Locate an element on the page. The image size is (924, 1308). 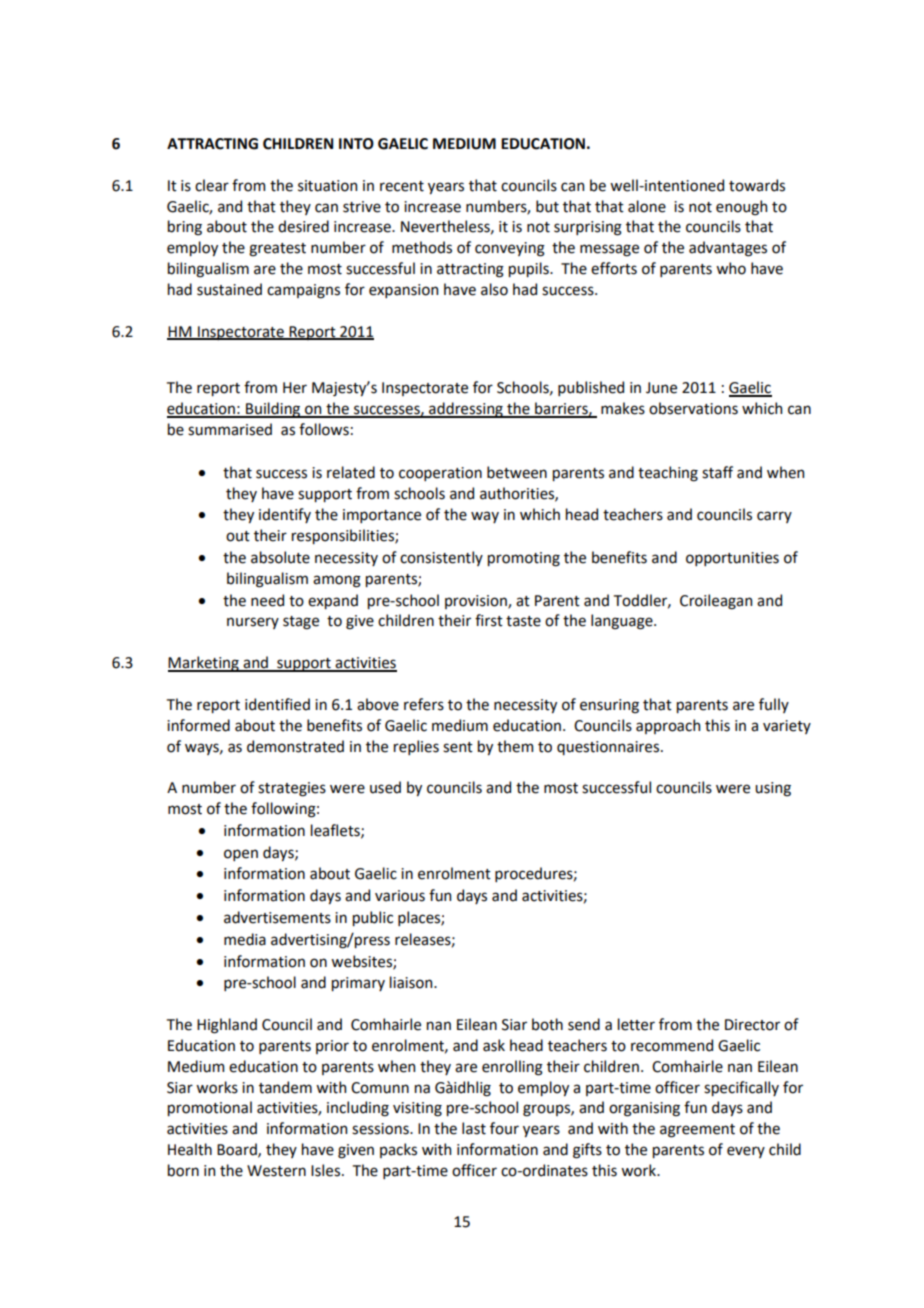
sent is located at coordinates (458, 747).
